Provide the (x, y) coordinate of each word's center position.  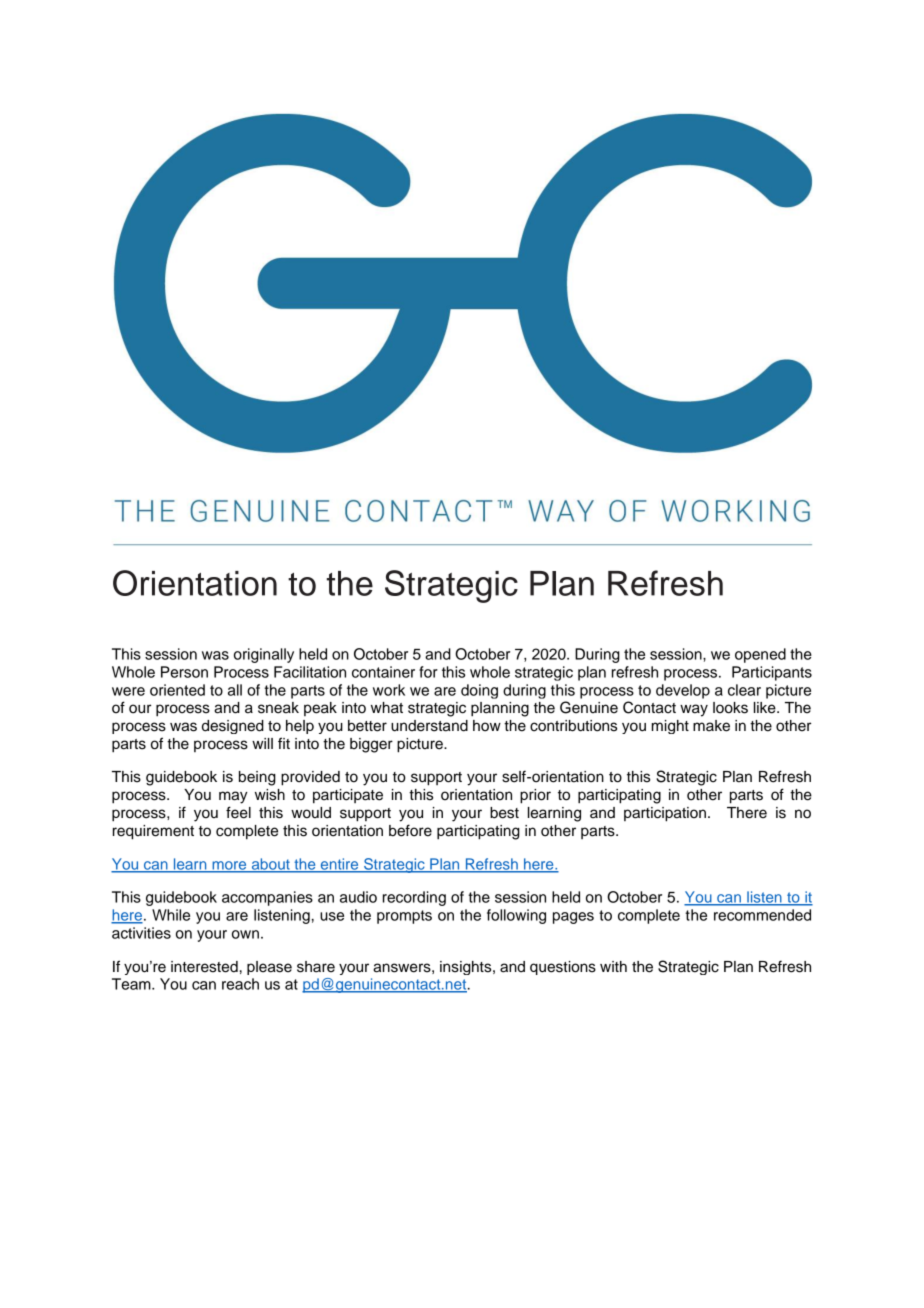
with (613, 966)
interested (204, 967)
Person (184, 672)
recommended (762, 915)
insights (467, 968)
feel (238, 812)
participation (665, 814)
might (670, 727)
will (262, 743)
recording (414, 898)
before (410, 830)
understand (429, 726)
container (383, 672)
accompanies (267, 898)
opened (760, 655)
